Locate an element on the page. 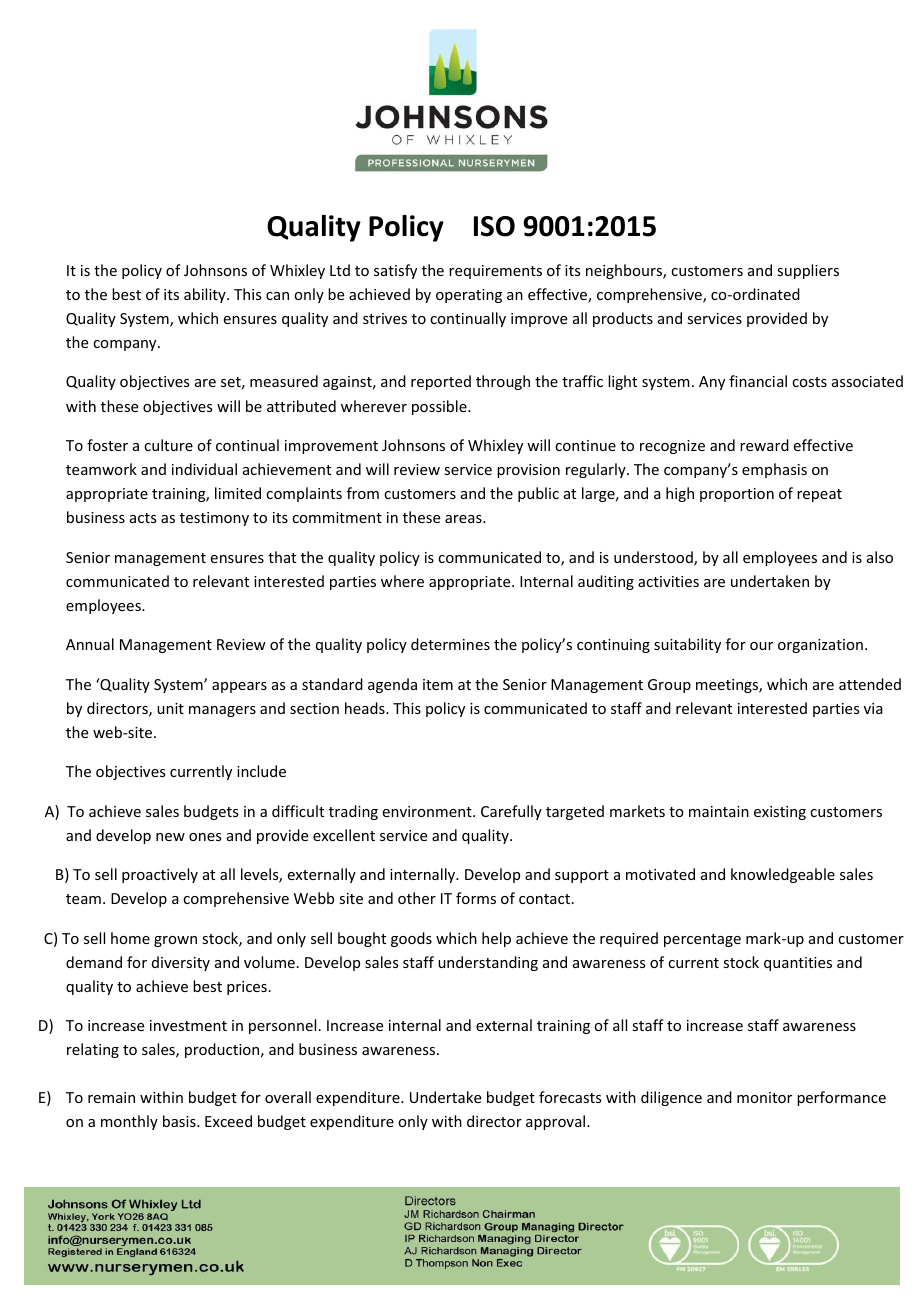 The image size is (924, 1308). basis is located at coordinates (180, 1121).
